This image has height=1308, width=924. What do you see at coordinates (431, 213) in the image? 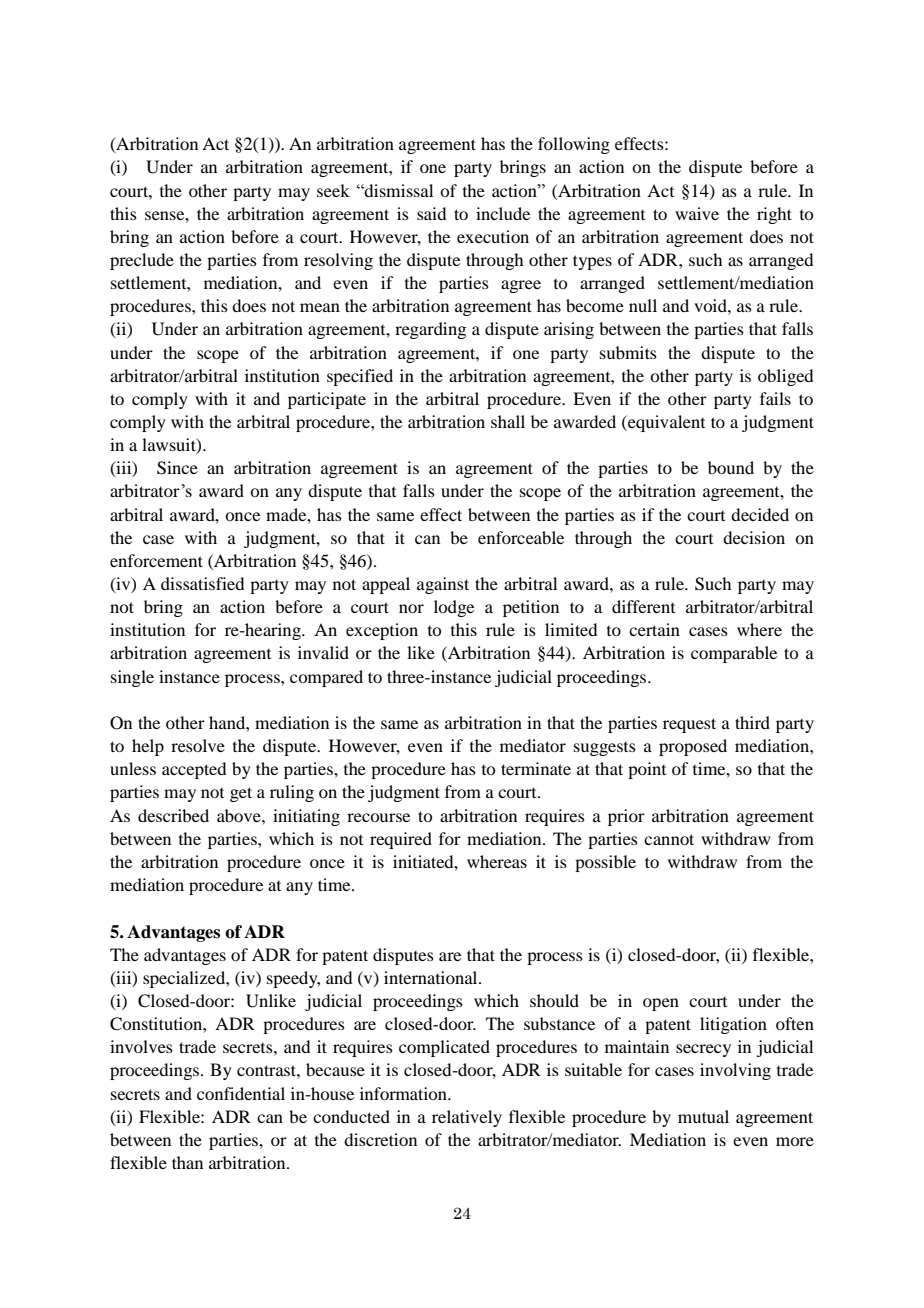
I see `said` at bounding box center [431, 213].
